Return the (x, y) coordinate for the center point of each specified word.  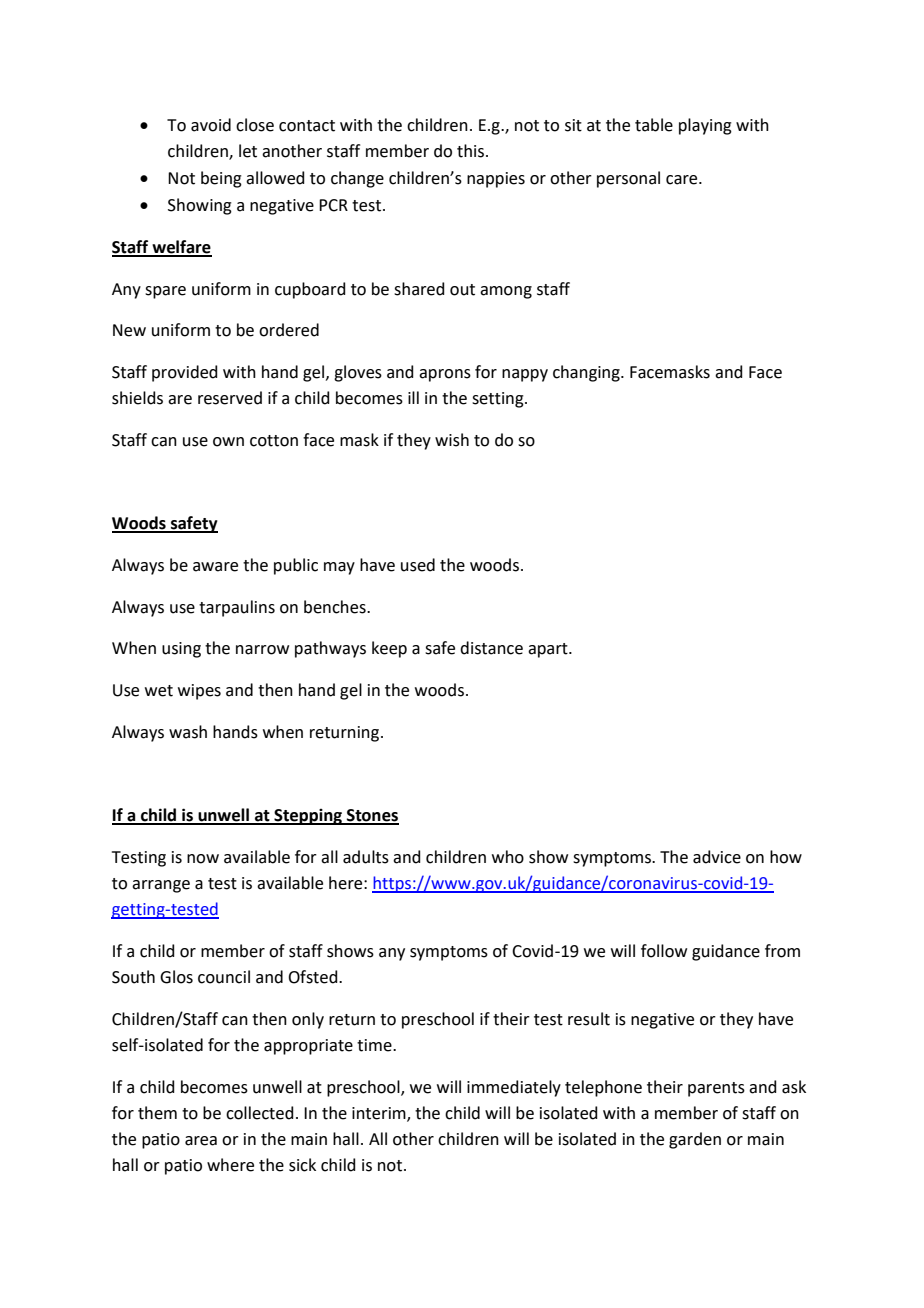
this (472, 151)
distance (491, 648)
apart (549, 650)
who (508, 857)
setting (499, 400)
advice (717, 857)
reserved (230, 398)
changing (587, 373)
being (221, 179)
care (683, 180)
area (201, 1141)
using (181, 650)
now (203, 859)
